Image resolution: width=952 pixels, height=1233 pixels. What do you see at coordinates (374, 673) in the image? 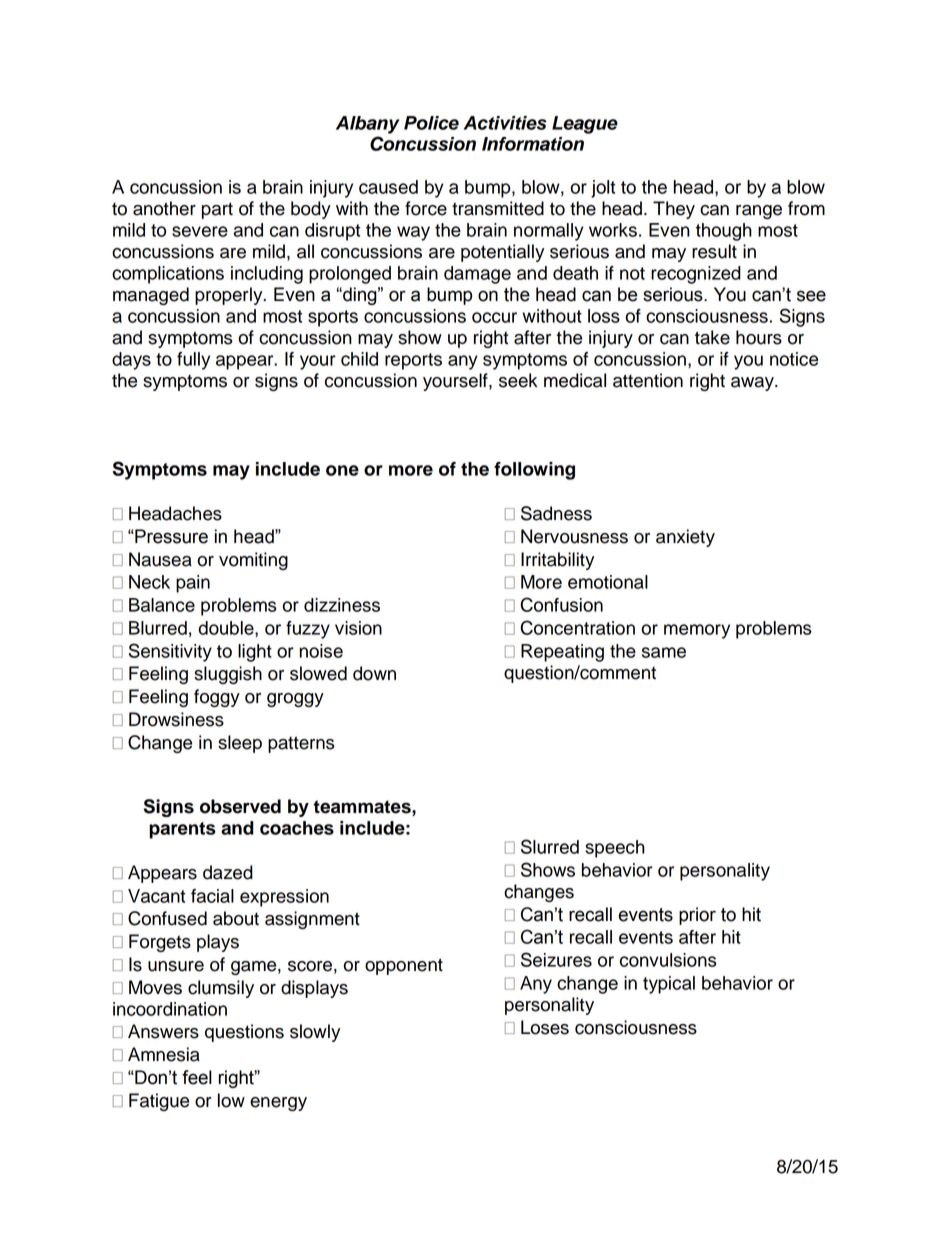
I see `down` at bounding box center [374, 673].
